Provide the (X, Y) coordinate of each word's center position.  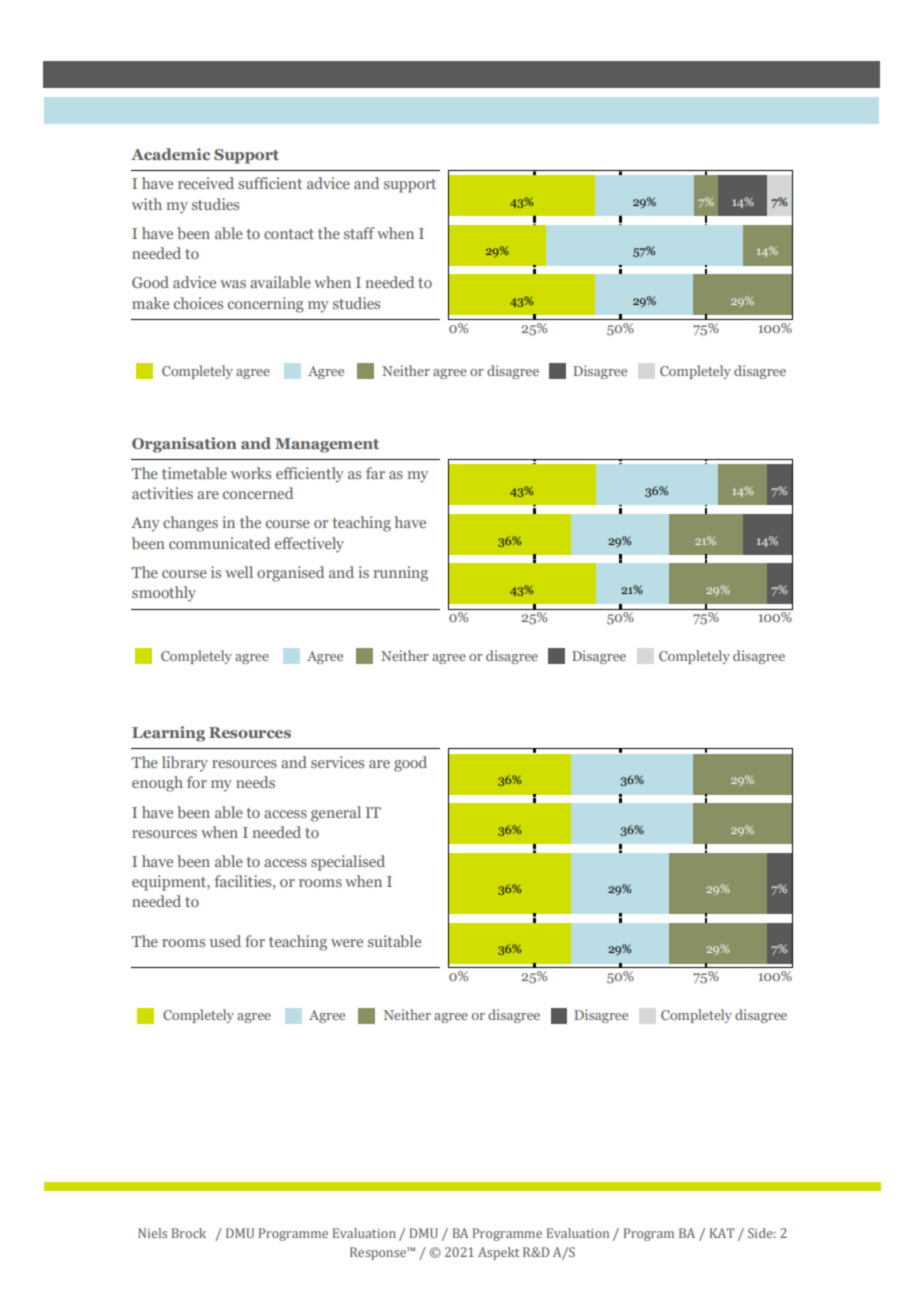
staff (359, 233)
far (375, 473)
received (206, 183)
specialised (348, 863)
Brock (189, 1233)
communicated (219, 543)
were (347, 943)
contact (289, 234)
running (400, 574)
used (225, 941)
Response (379, 1253)
